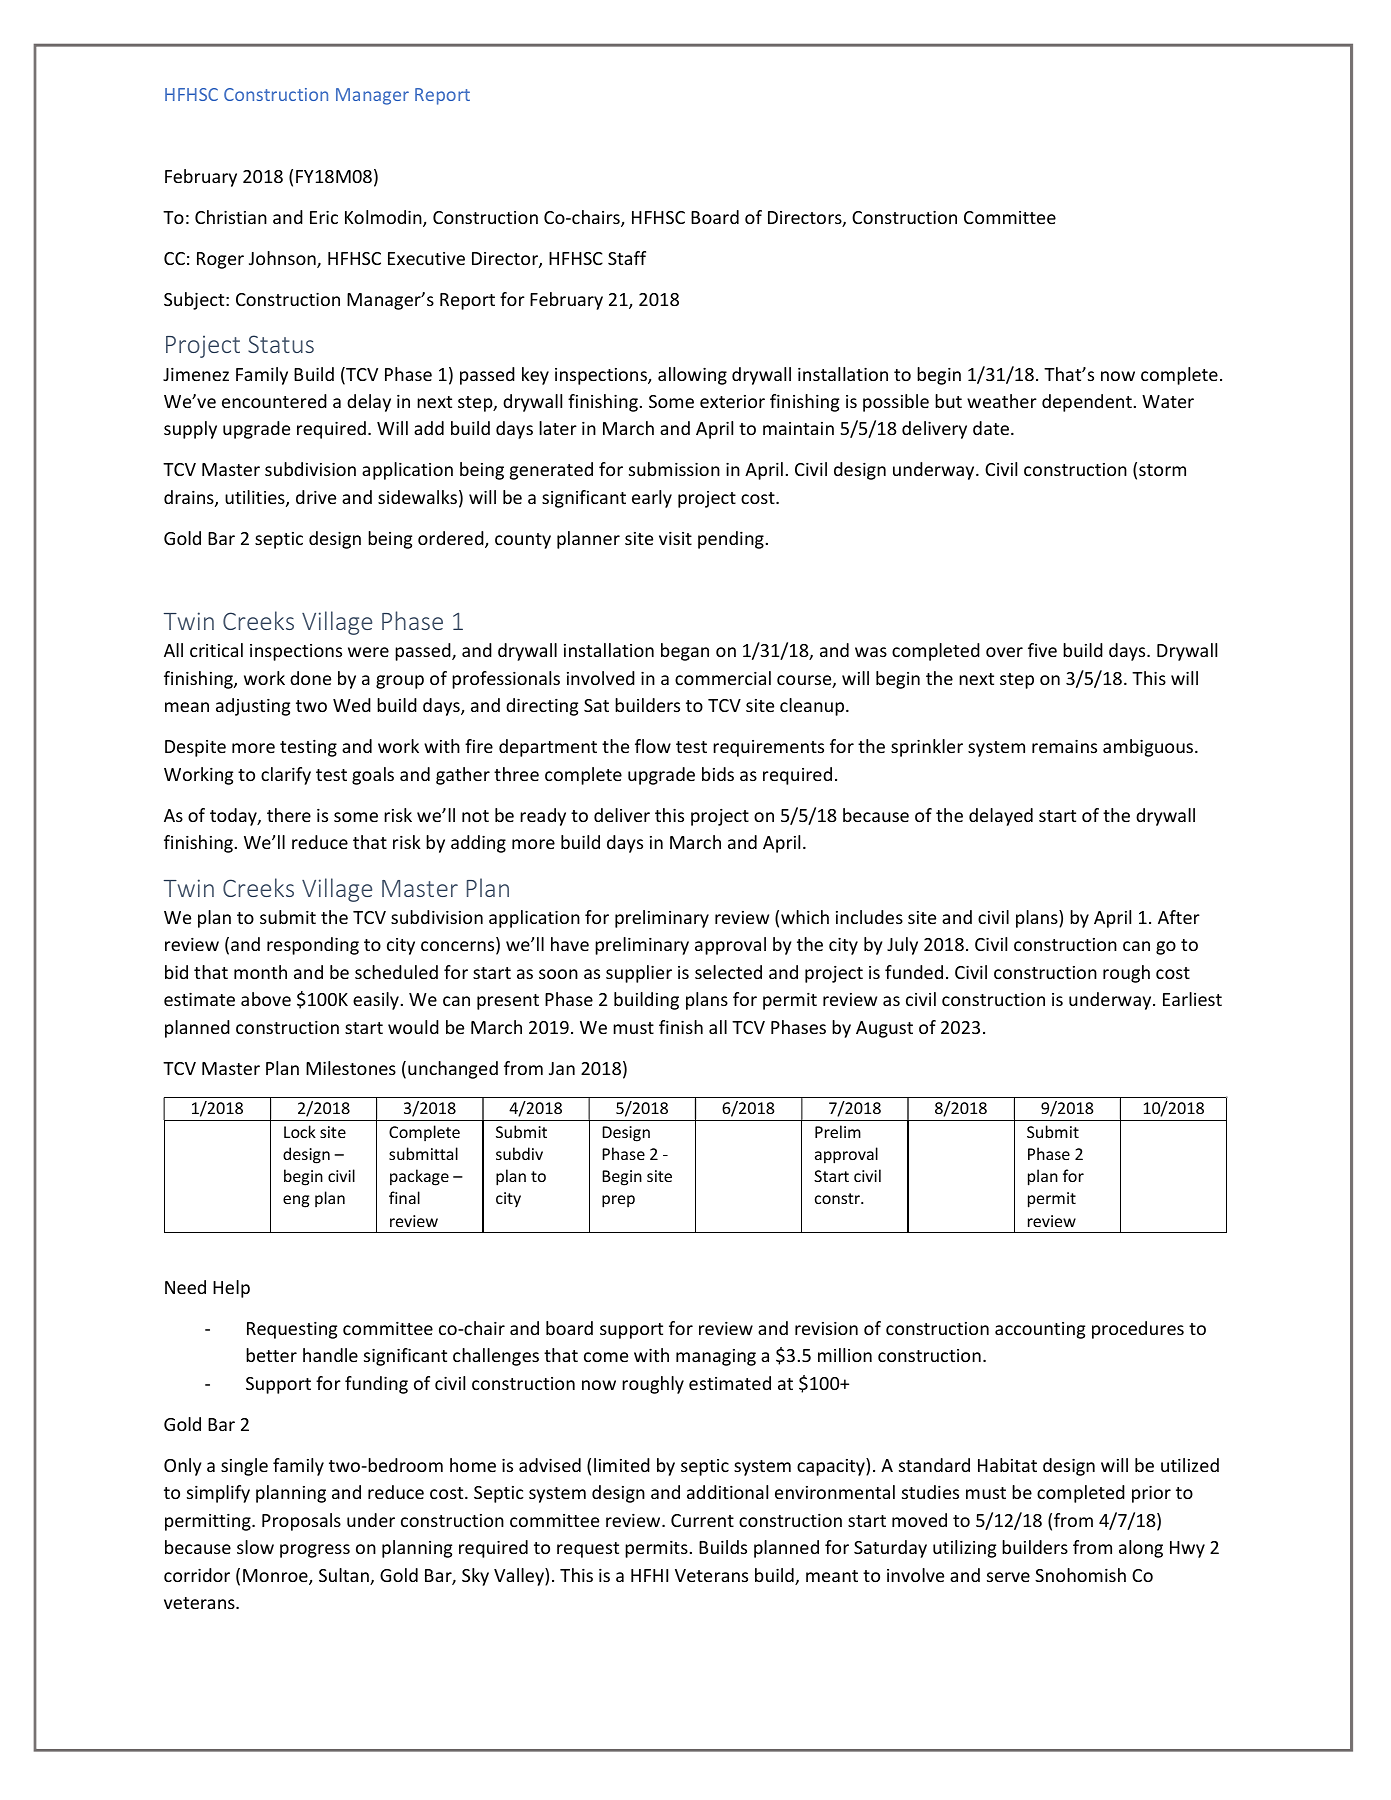  Describe the element at coordinates (1087, 403) in the screenshot. I see `dependent` at that location.
